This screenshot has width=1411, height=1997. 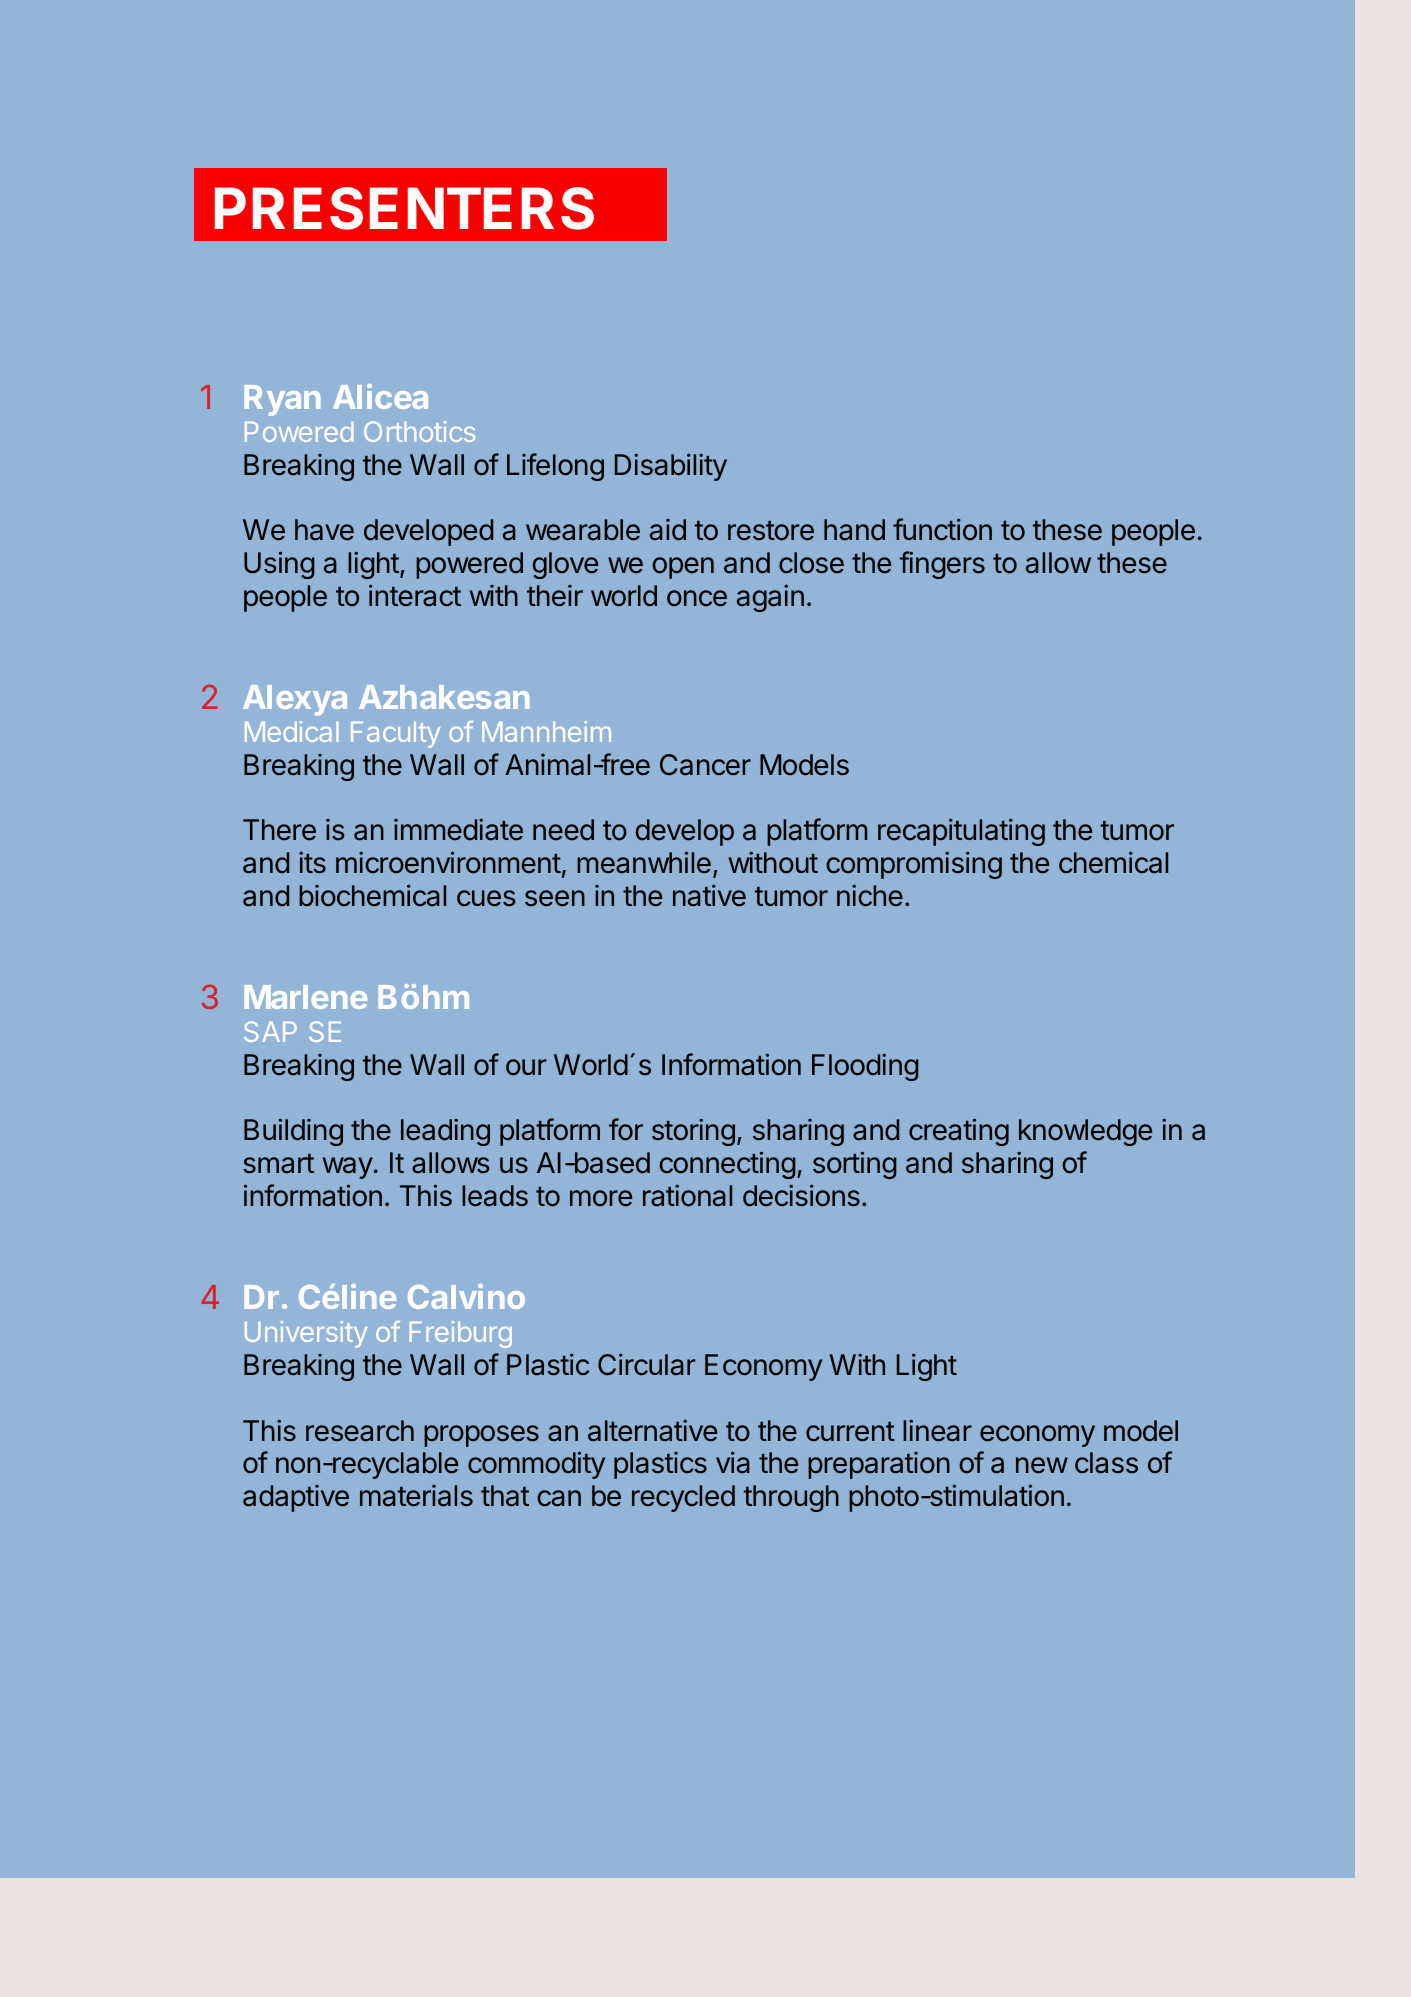 What do you see at coordinates (942, 565) in the screenshot?
I see `fingers` at bounding box center [942, 565].
